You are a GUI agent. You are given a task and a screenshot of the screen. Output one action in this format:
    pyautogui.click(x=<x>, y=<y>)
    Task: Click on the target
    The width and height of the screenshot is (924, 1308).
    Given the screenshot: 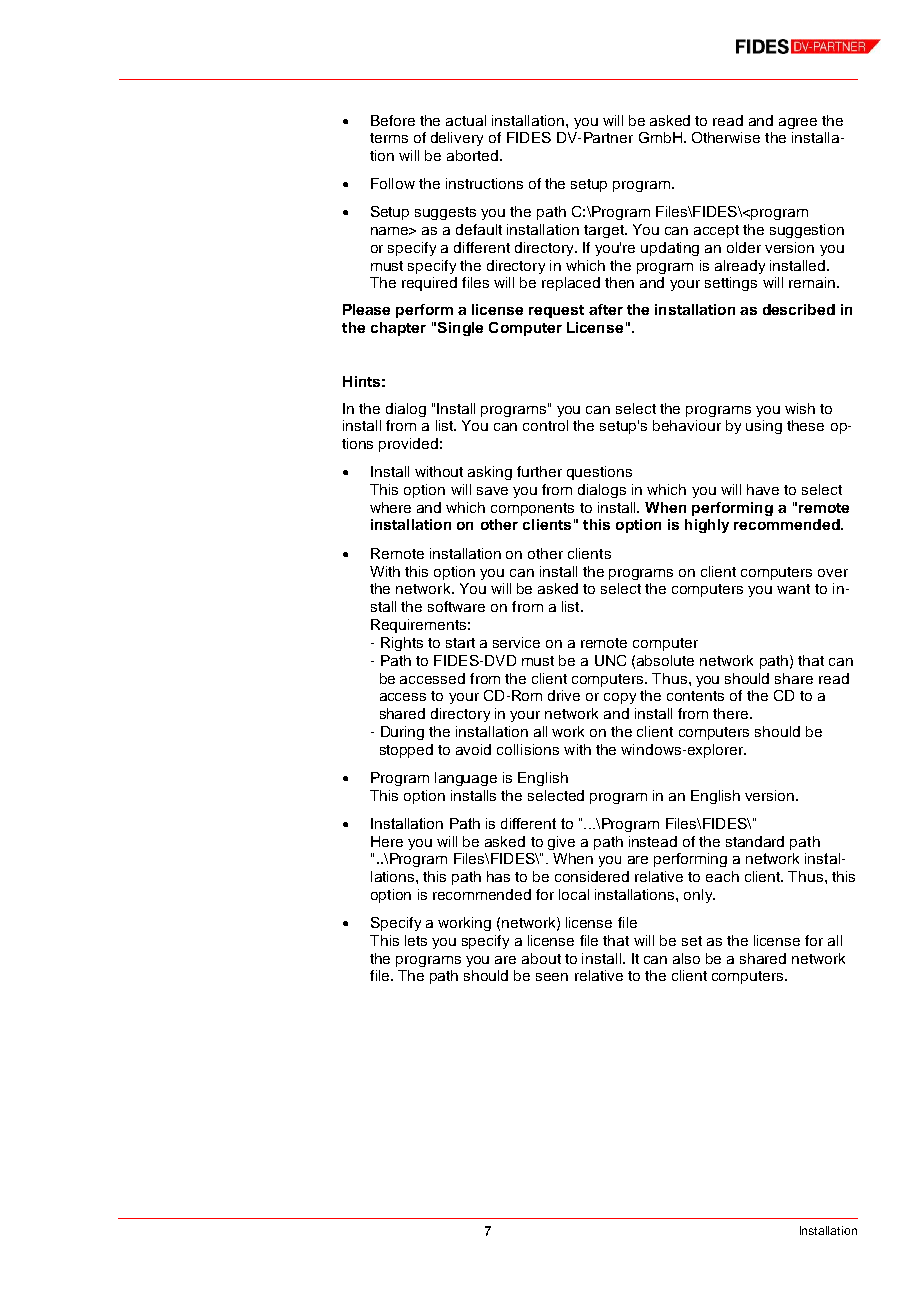 What is the action you would take?
    pyautogui.click(x=605, y=231)
